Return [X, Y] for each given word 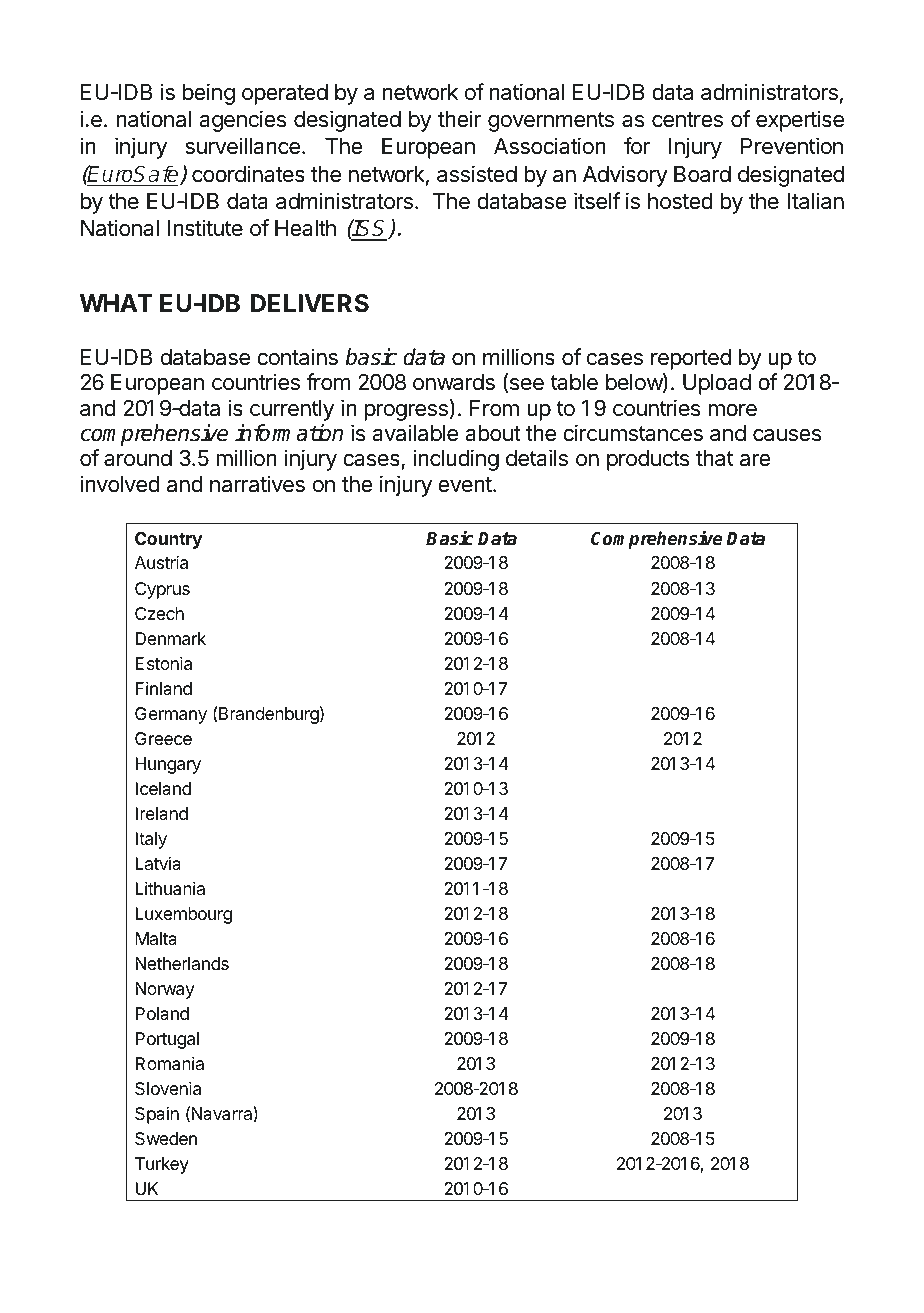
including [456, 460]
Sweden [166, 1138]
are [755, 460]
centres [687, 120]
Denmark [170, 639]
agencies [242, 121]
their [459, 119]
